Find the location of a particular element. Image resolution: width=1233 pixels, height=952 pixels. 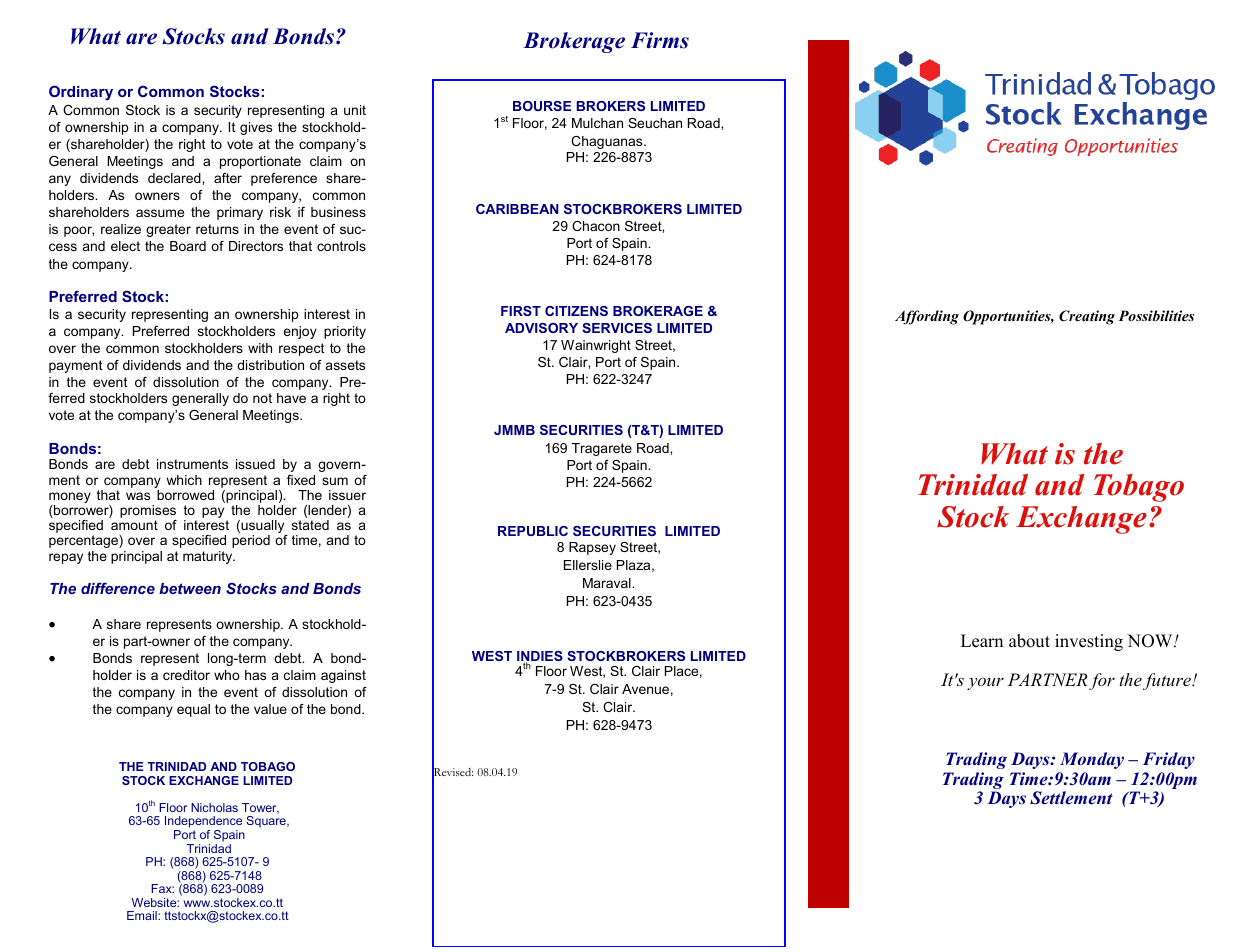

Ordinary is located at coordinates (81, 93).
